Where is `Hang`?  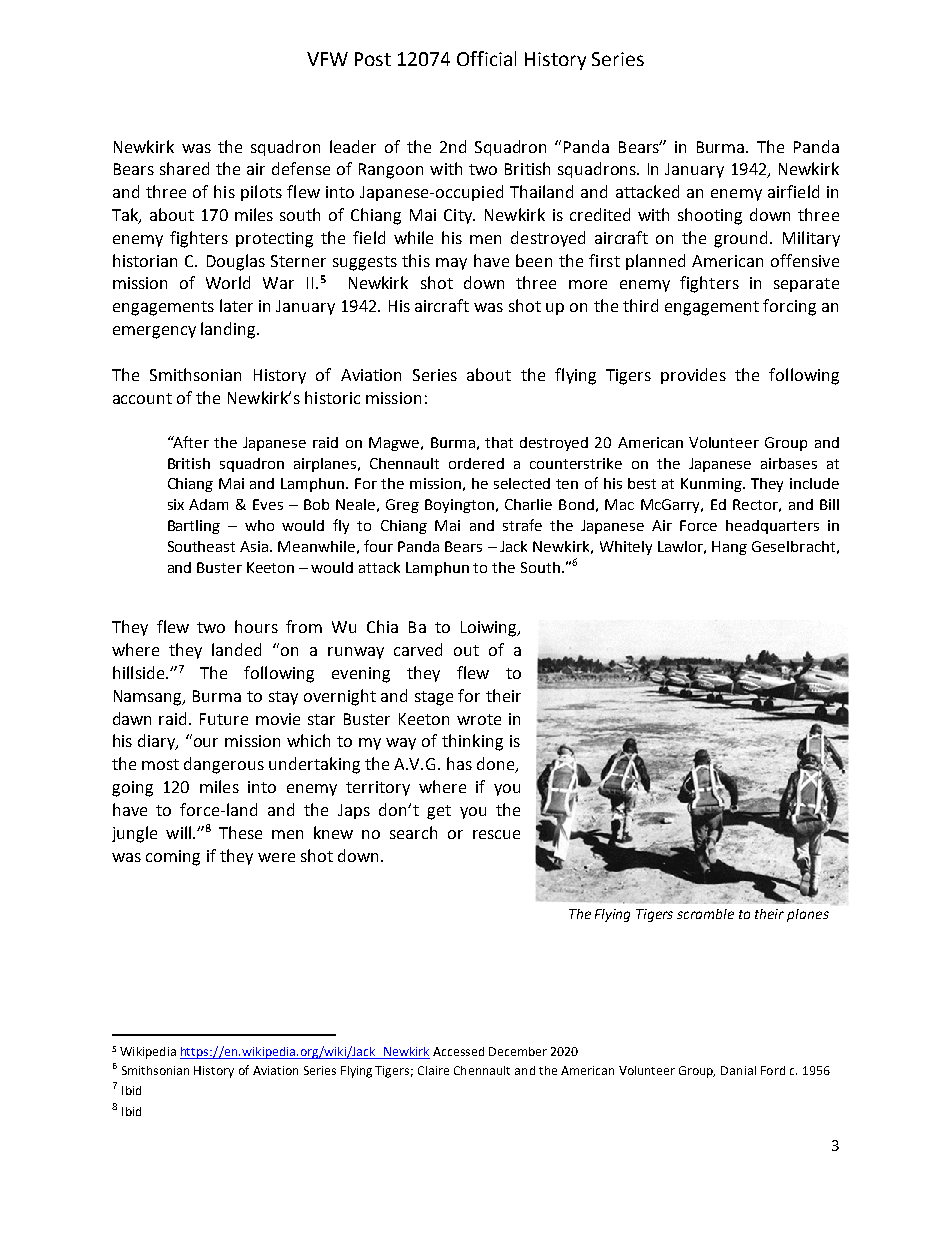
Hang is located at coordinates (729, 548).
